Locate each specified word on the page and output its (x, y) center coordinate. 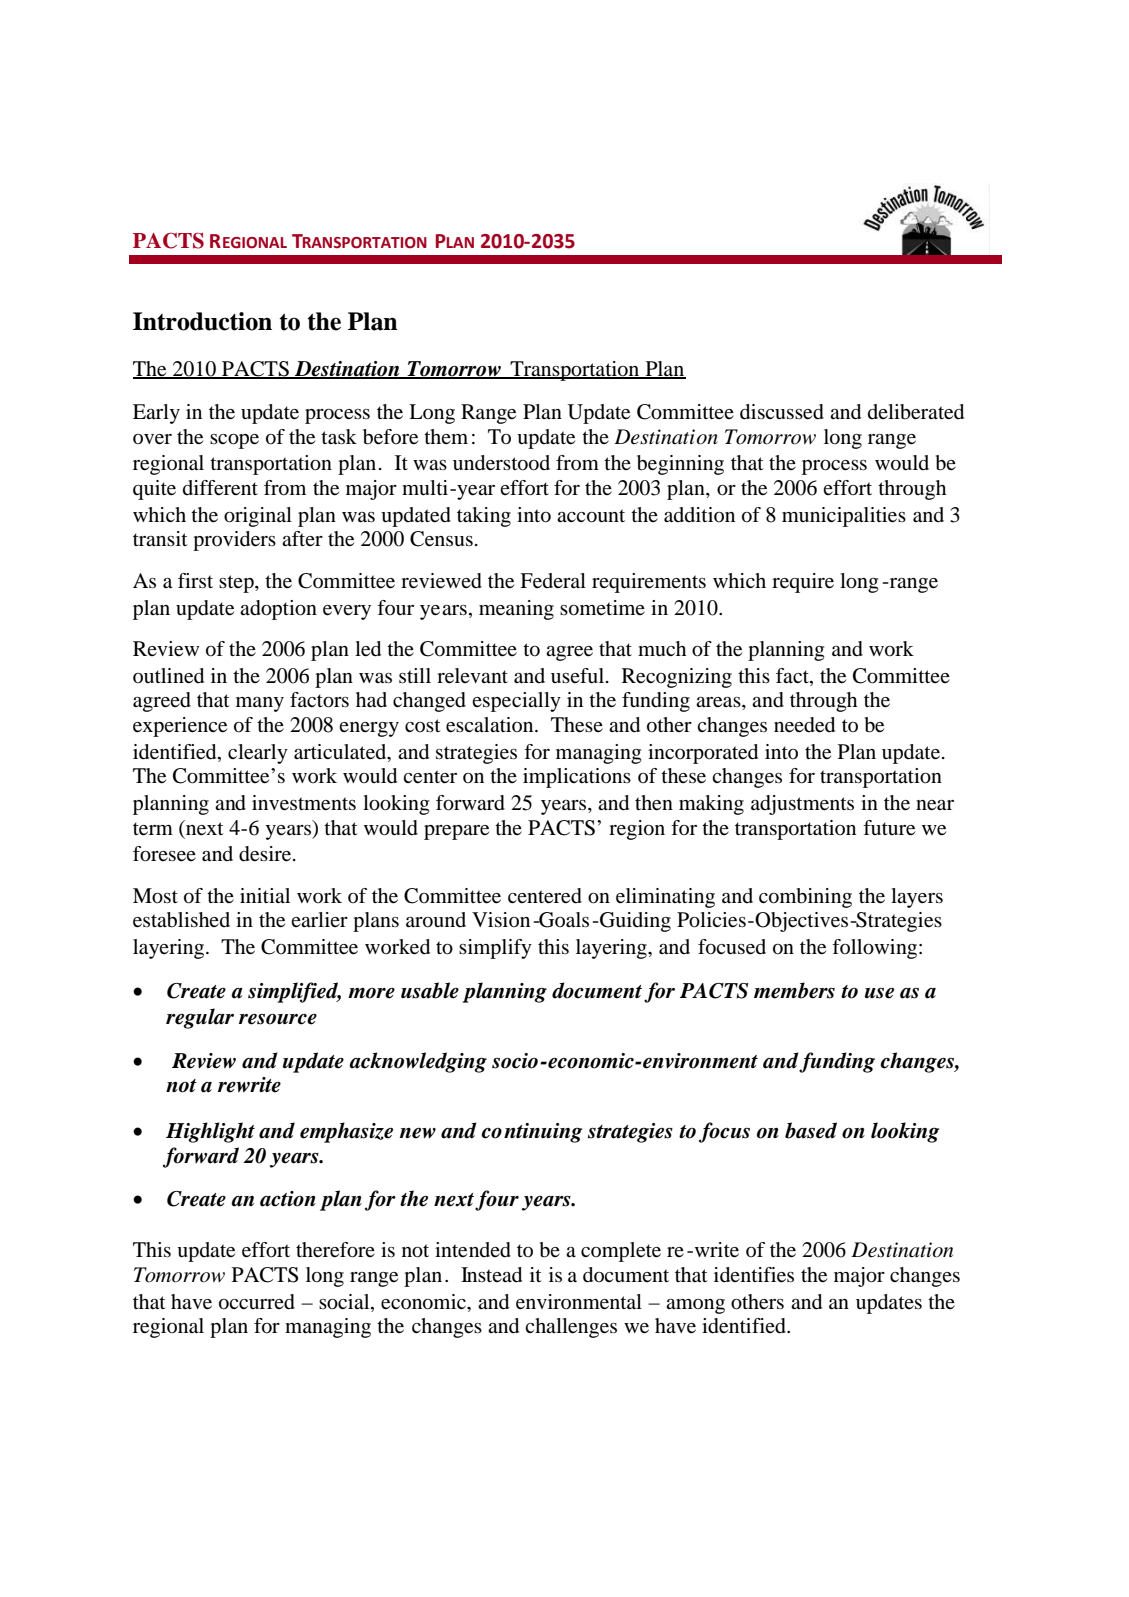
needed (804, 725)
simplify (495, 949)
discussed (782, 412)
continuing (532, 1133)
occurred (257, 1302)
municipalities (844, 517)
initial (265, 895)
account (591, 516)
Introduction (202, 321)
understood (501, 463)
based (811, 1130)
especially (516, 702)
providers (234, 541)
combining (805, 898)
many (260, 704)
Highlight (210, 1132)
